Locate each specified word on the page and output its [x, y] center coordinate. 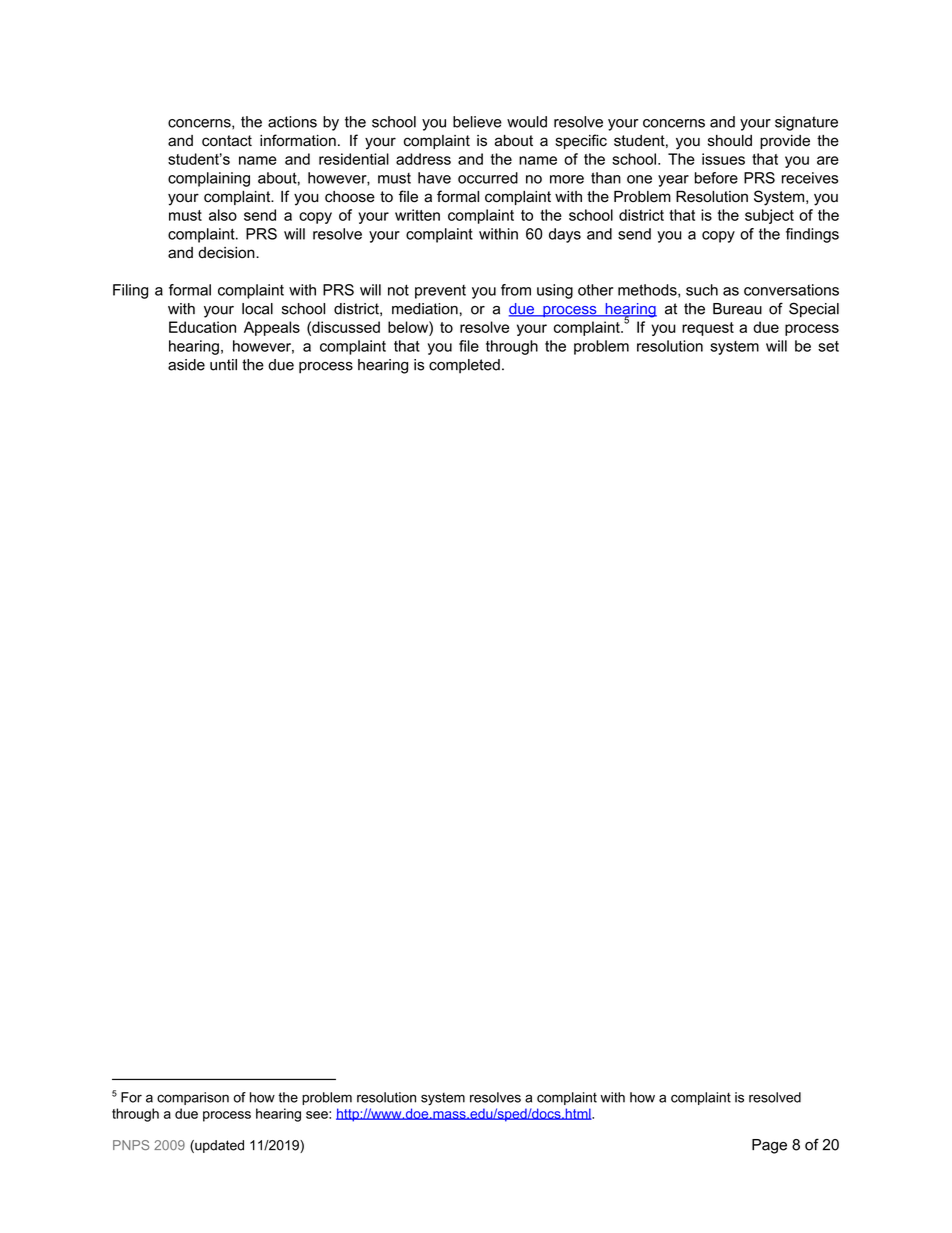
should [730, 141]
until [223, 365]
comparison [193, 1098]
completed [464, 366]
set [828, 346]
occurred [488, 178]
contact [227, 141]
